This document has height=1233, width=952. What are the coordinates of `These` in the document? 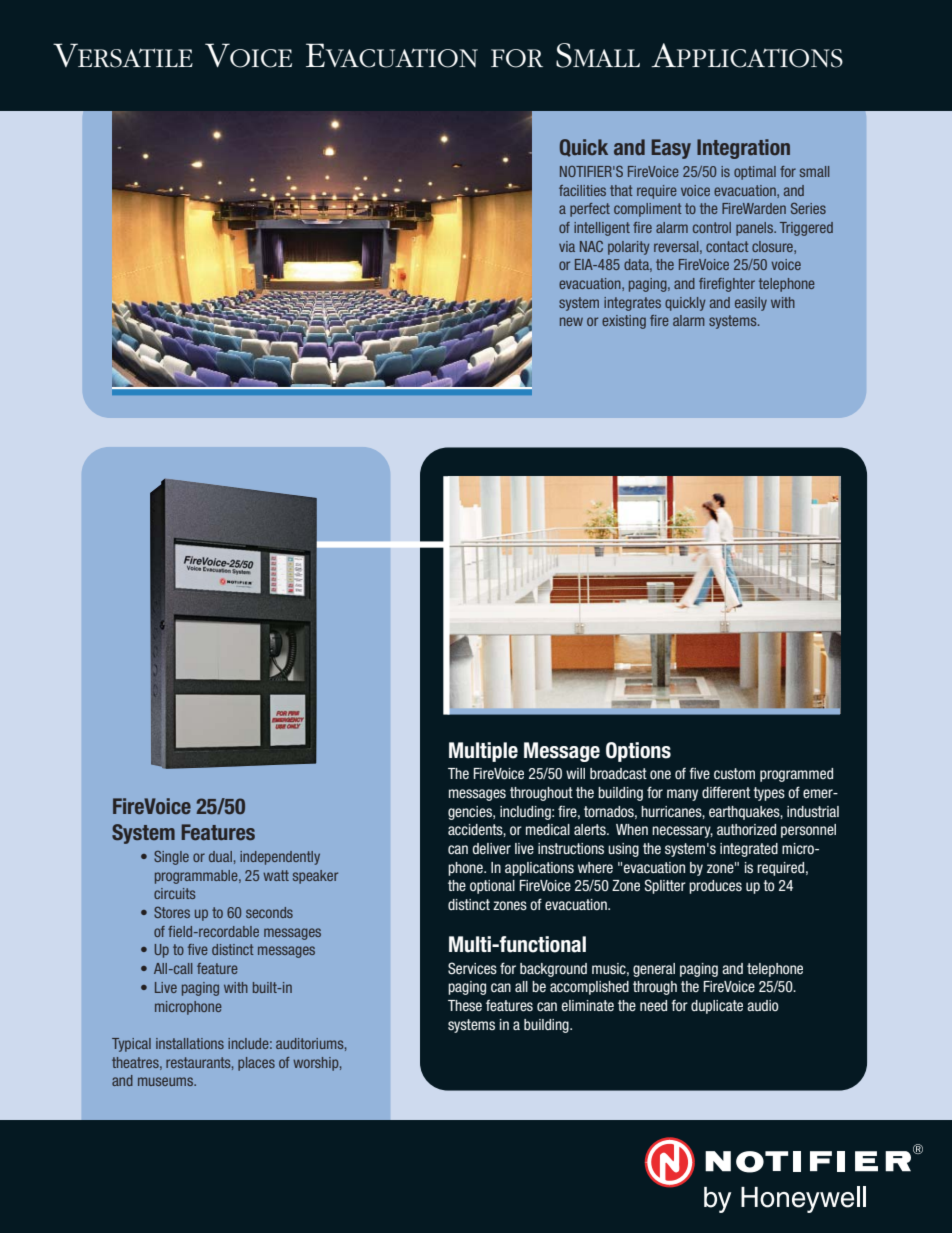 It's located at (465, 1005).
